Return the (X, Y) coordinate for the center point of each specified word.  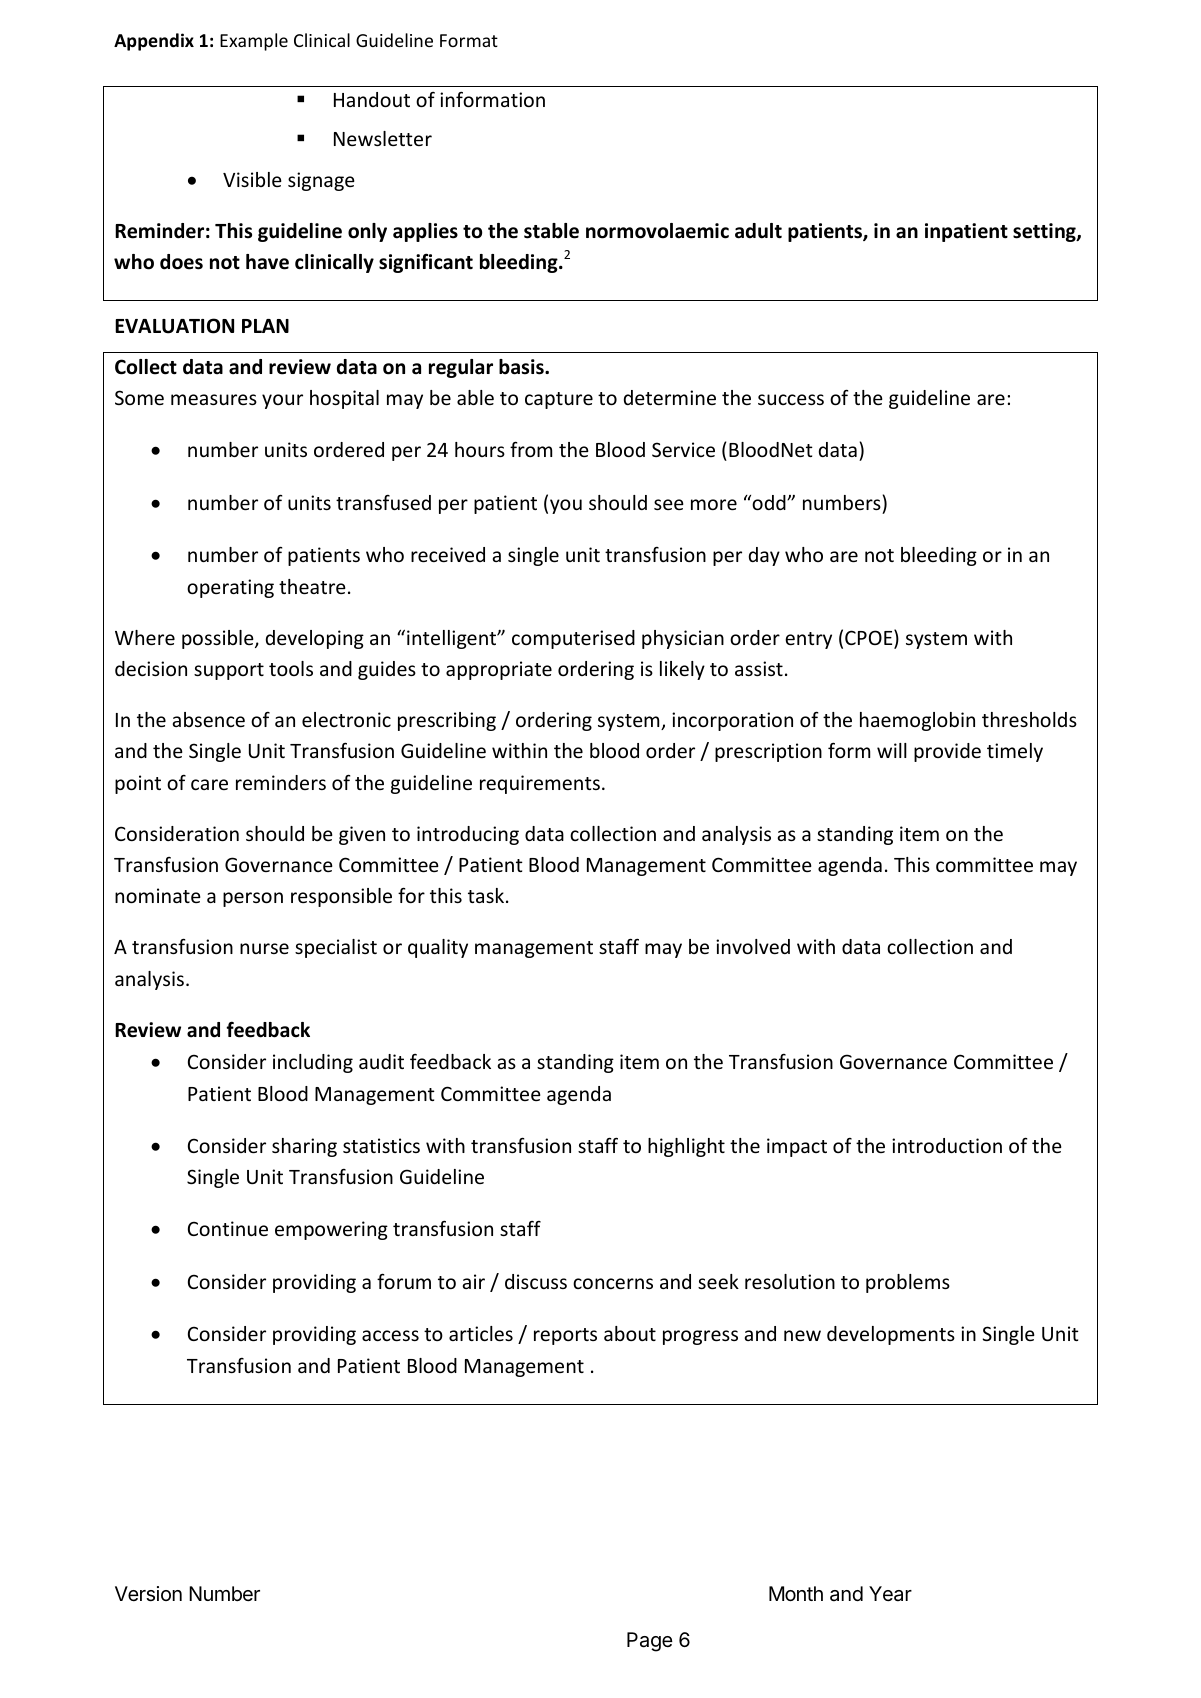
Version (148, 1594)
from (531, 449)
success (791, 399)
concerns (613, 1283)
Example (254, 42)
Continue (228, 1228)
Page (650, 1642)
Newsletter (383, 138)
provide (947, 752)
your (282, 401)
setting (1045, 232)
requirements (540, 784)
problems (908, 1283)
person (253, 899)
